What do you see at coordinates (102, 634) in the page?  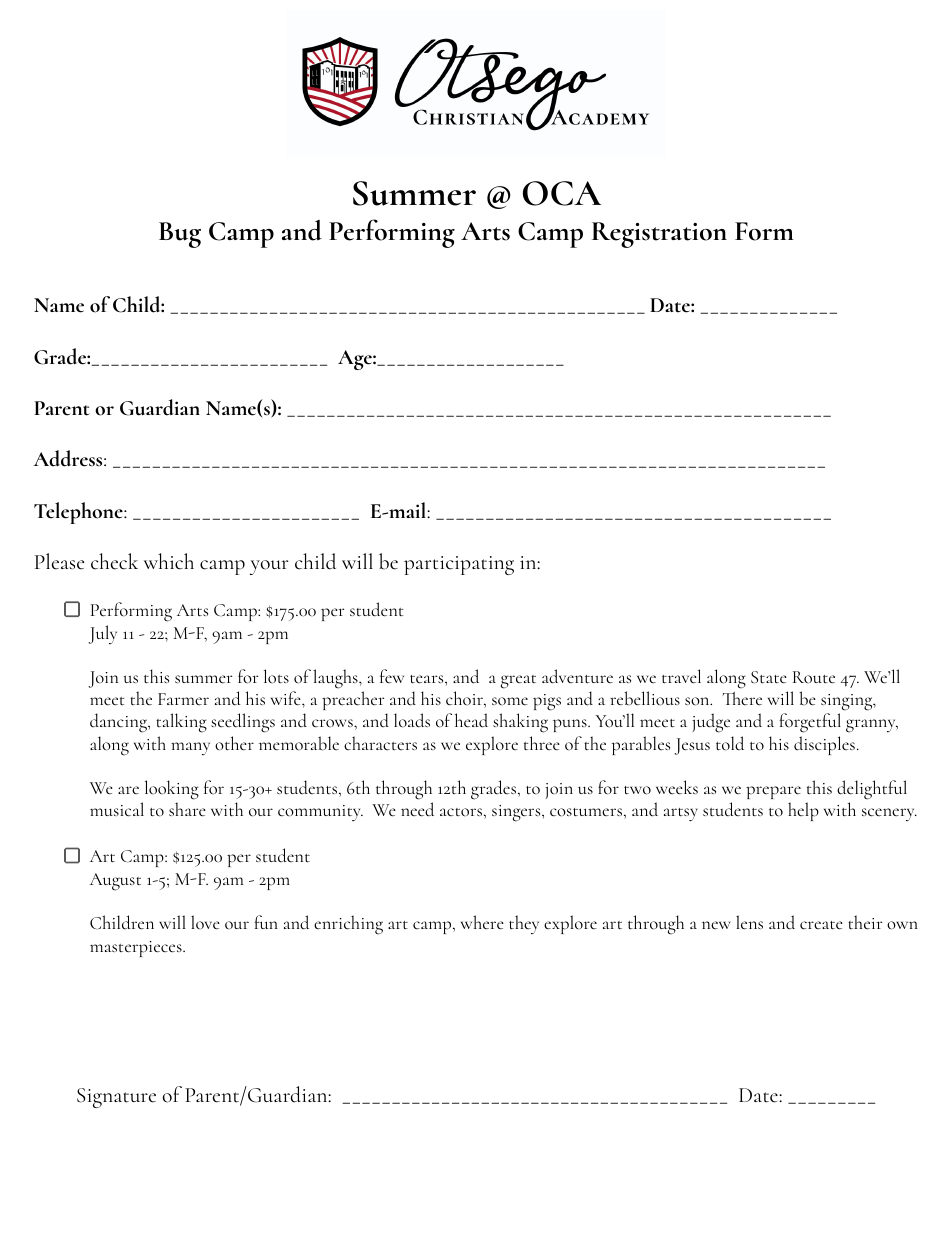 I see `July` at bounding box center [102, 634].
